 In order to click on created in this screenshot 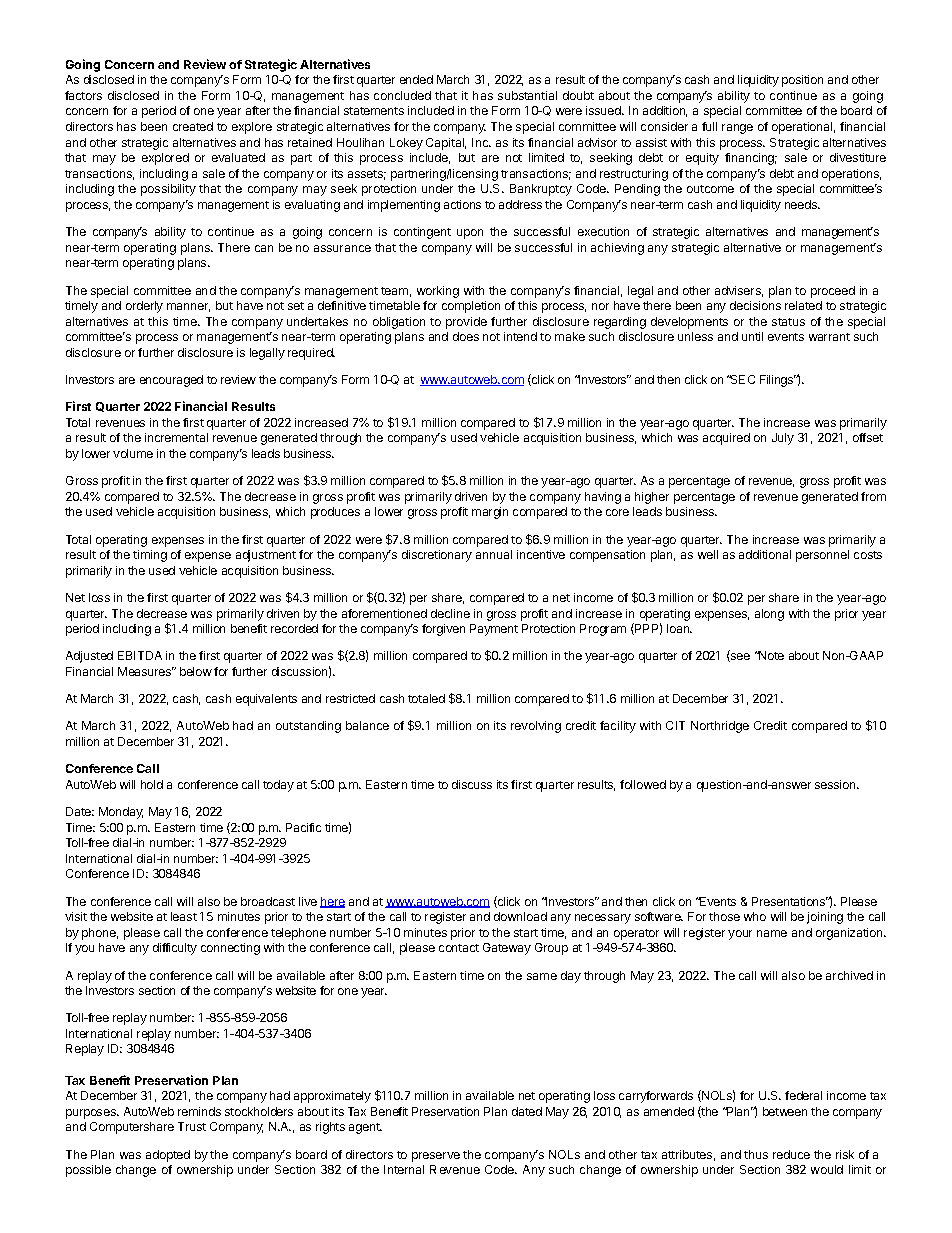, I will do `click(193, 126)`.
